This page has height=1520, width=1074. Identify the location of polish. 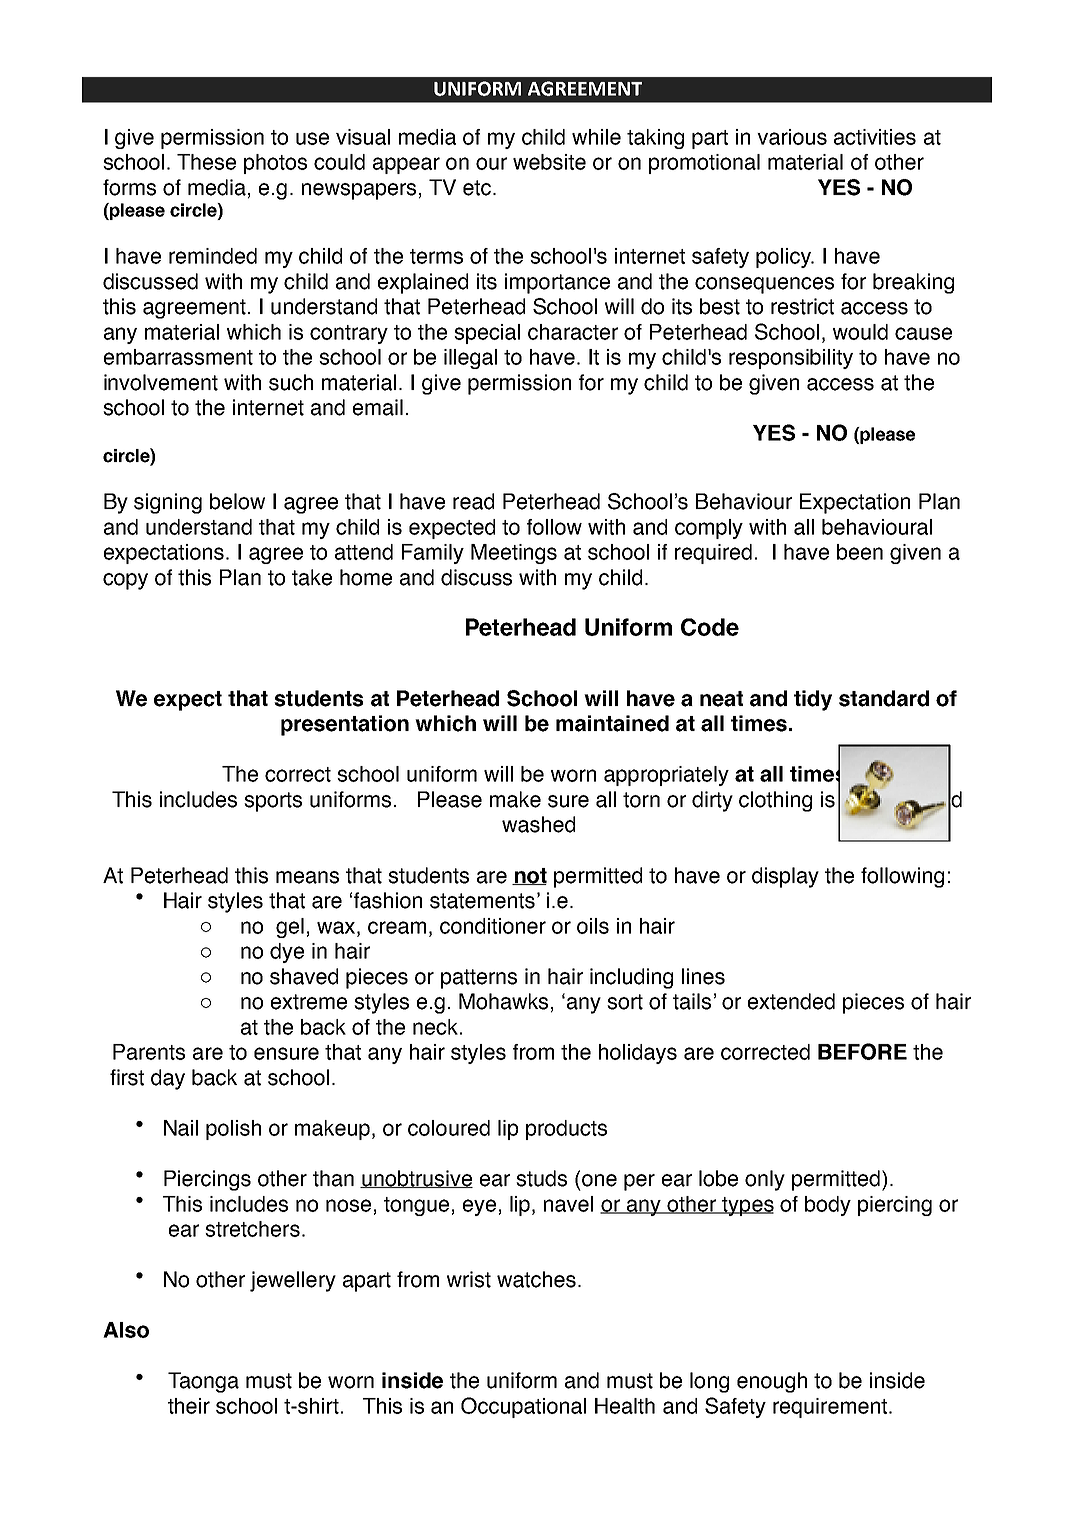
(233, 1130).
